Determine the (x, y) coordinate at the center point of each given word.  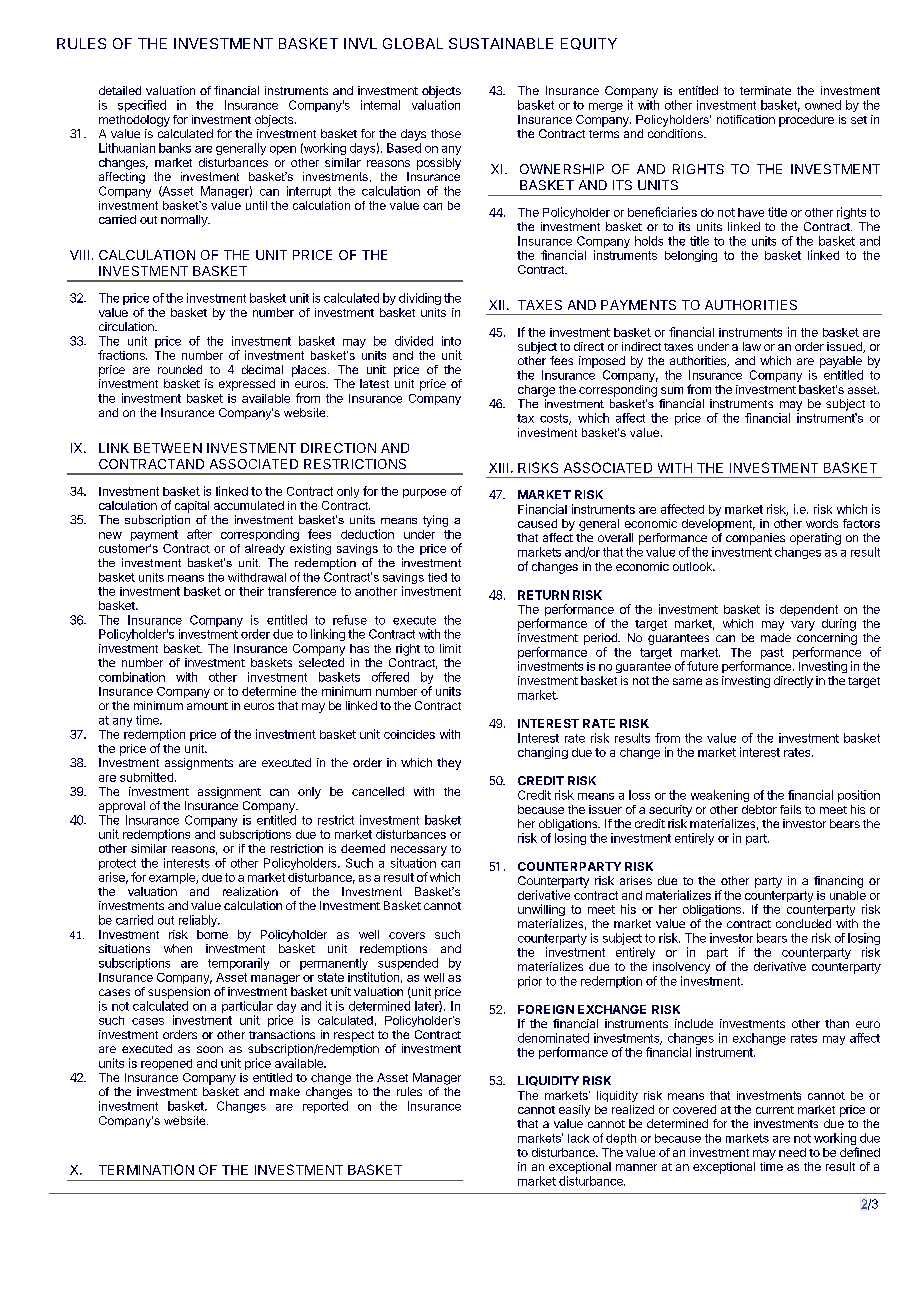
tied (437, 577)
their (251, 591)
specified (142, 106)
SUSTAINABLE (501, 43)
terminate (765, 90)
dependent (809, 610)
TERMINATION (146, 1169)
